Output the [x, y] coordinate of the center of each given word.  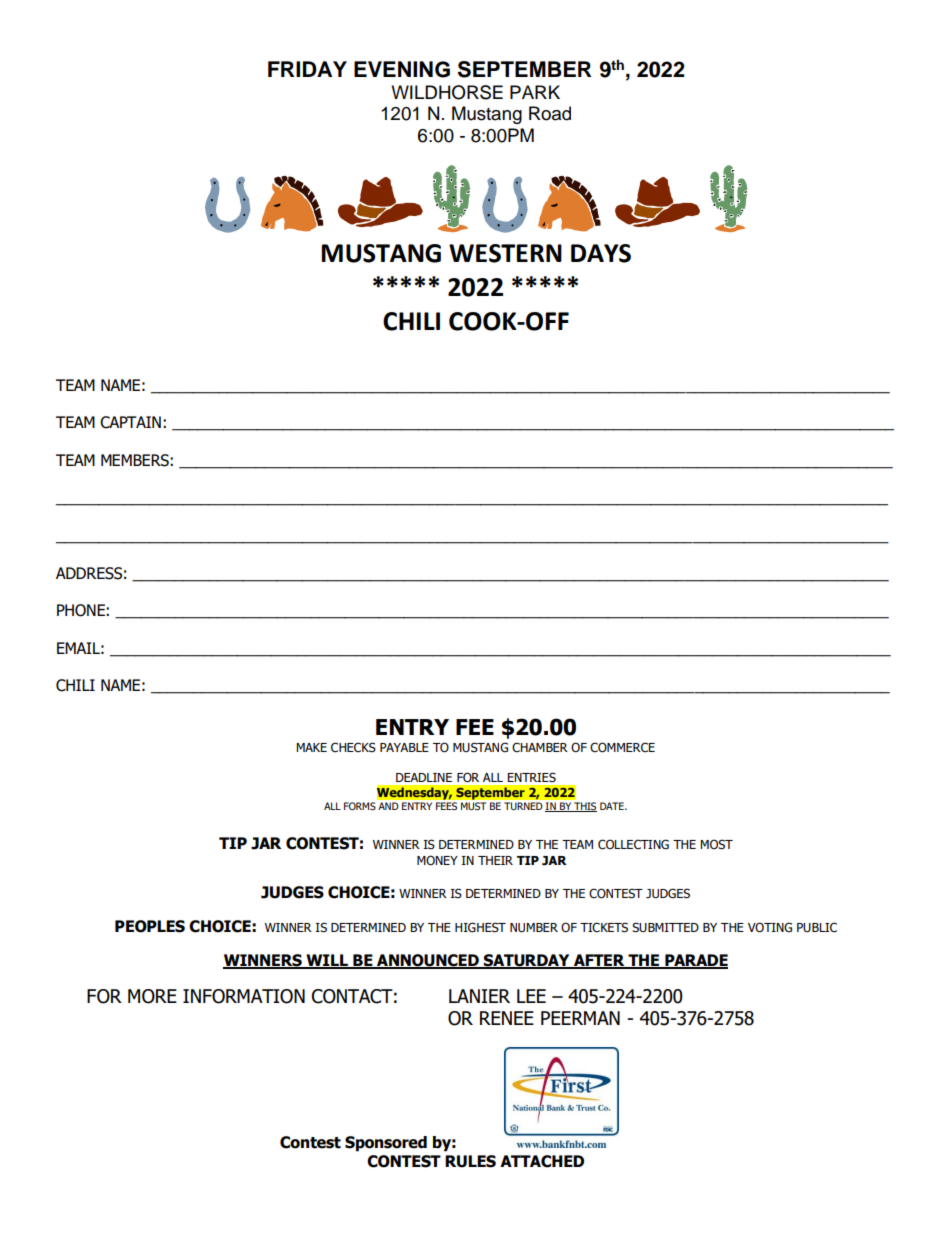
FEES [446, 806]
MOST [716, 844]
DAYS [601, 253]
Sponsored [386, 1144]
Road [550, 113]
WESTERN [505, 253]
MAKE [311, 747]
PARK [535, 92]
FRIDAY [307, 69]
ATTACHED [542, 1161]
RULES [470, 1161]
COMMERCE [622, 747]
